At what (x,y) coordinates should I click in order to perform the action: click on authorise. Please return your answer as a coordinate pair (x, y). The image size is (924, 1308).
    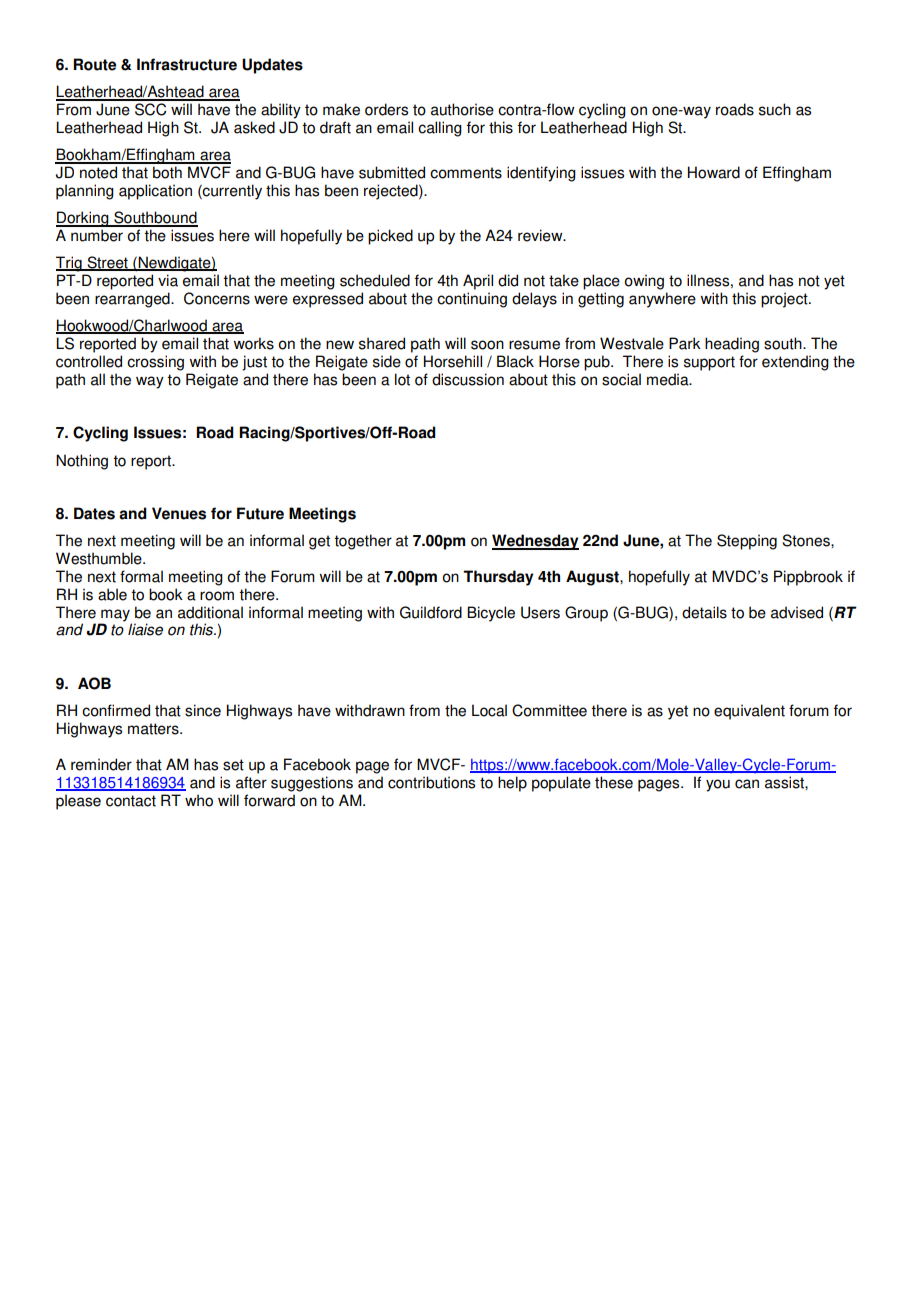
    Looking at the image, I should click on (462, 109).
